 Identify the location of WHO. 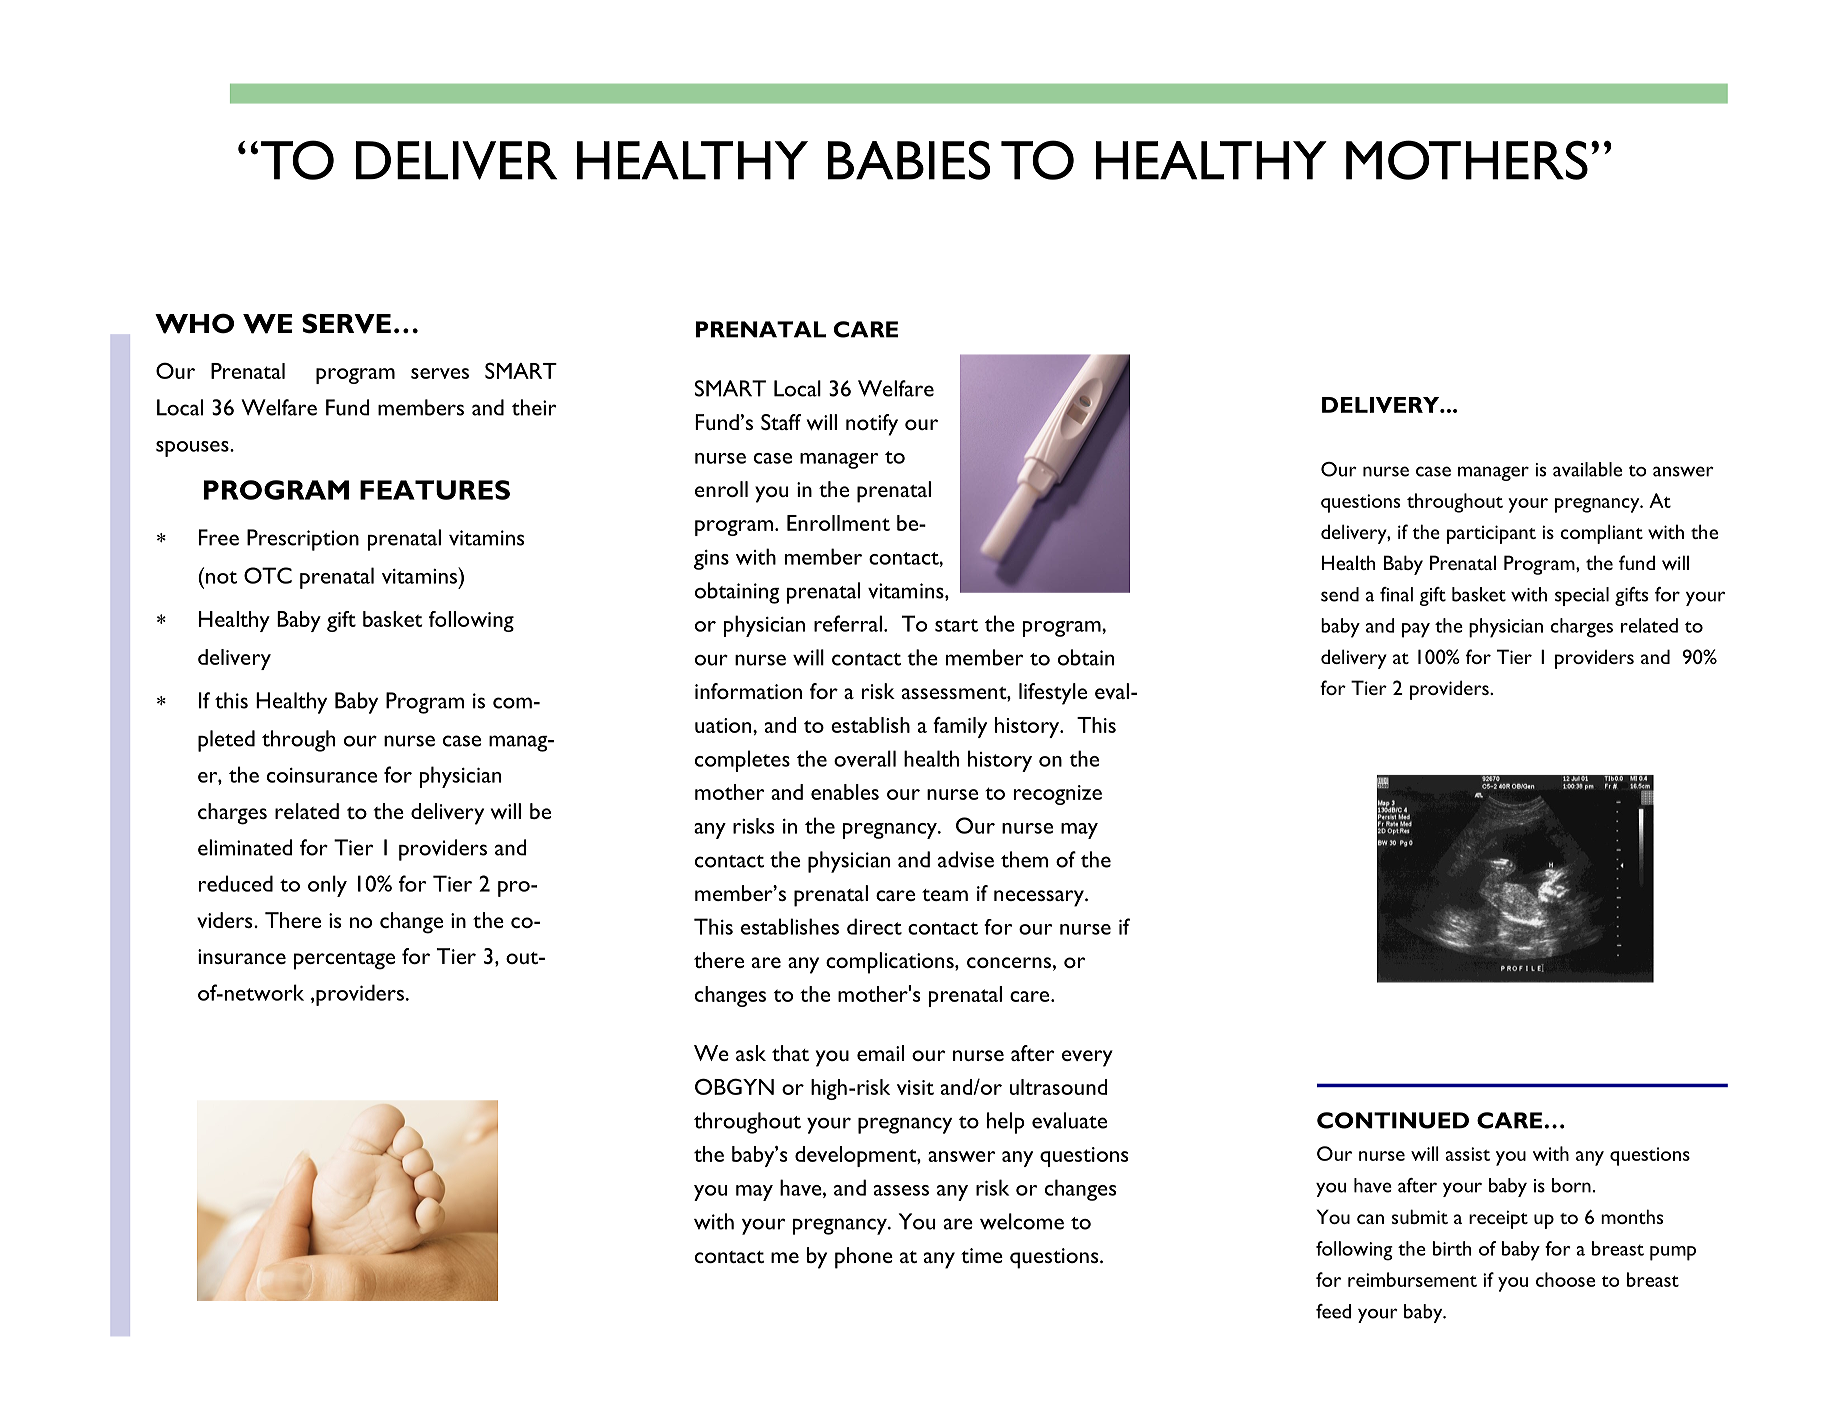
(194, 323).
